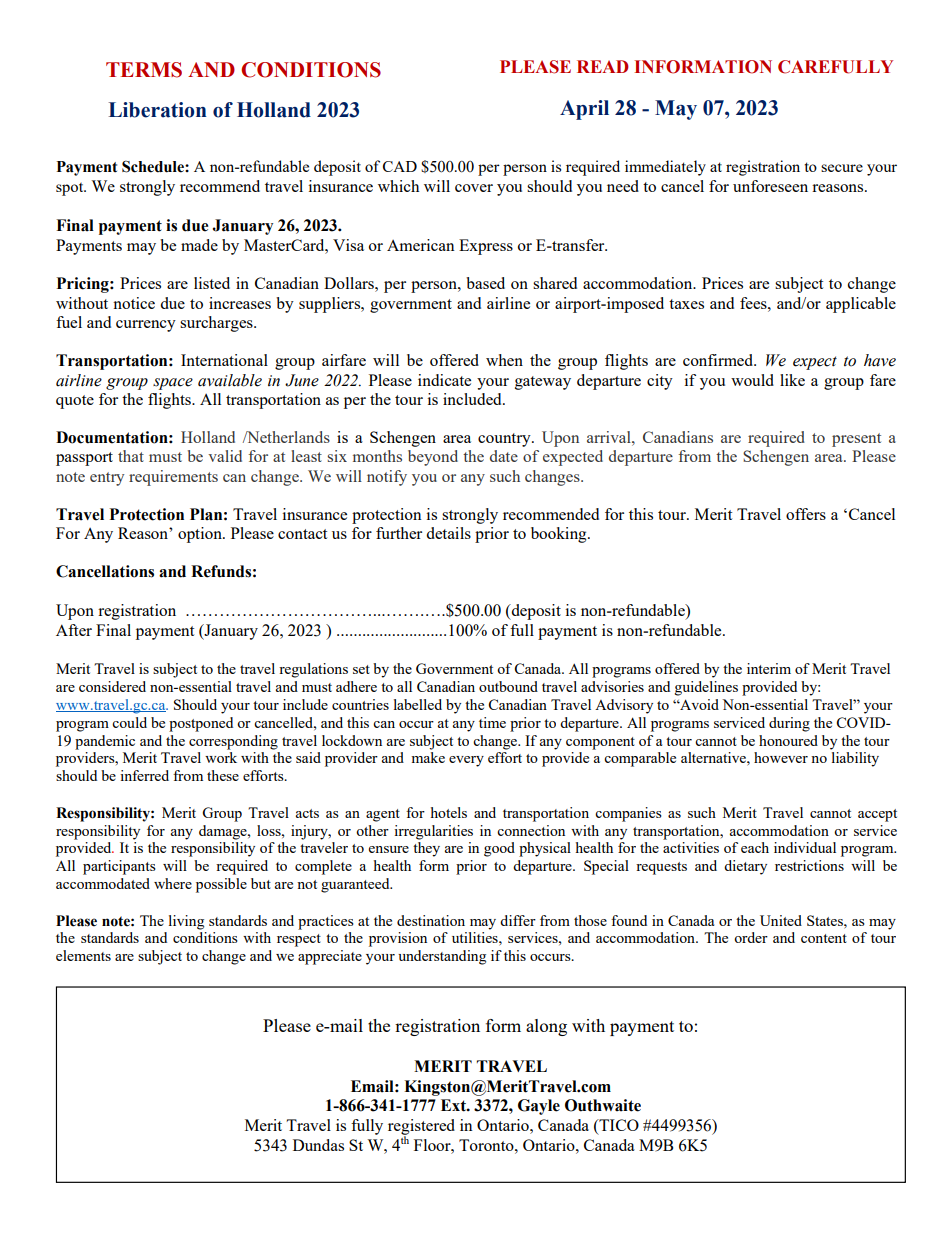 This screenshot has width=952, height=1233. I want to click on however, so click(781, 757).
